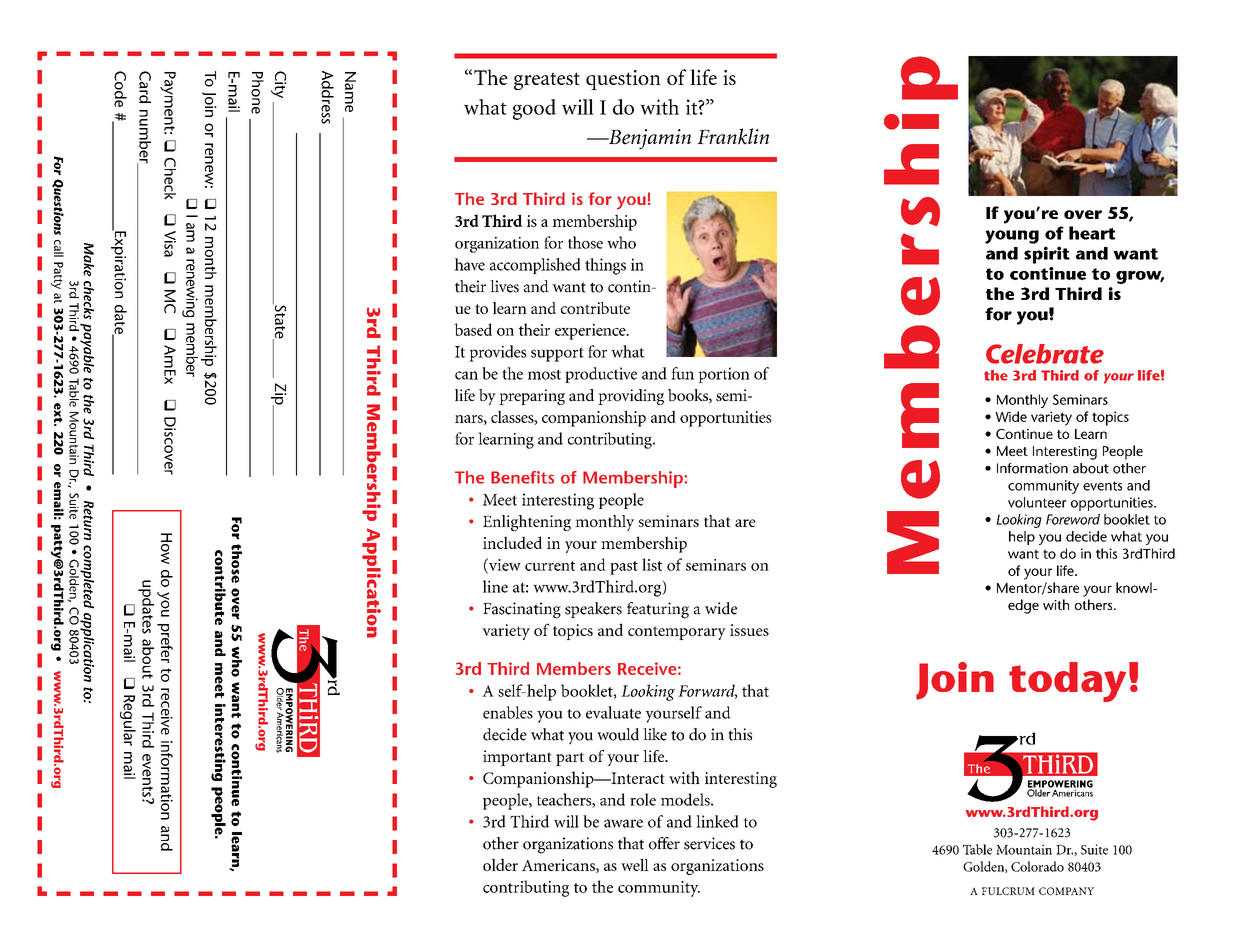  Describe the element at coordinates (1045, 354) in the screenshot. I see `Celebrate` at that location.
